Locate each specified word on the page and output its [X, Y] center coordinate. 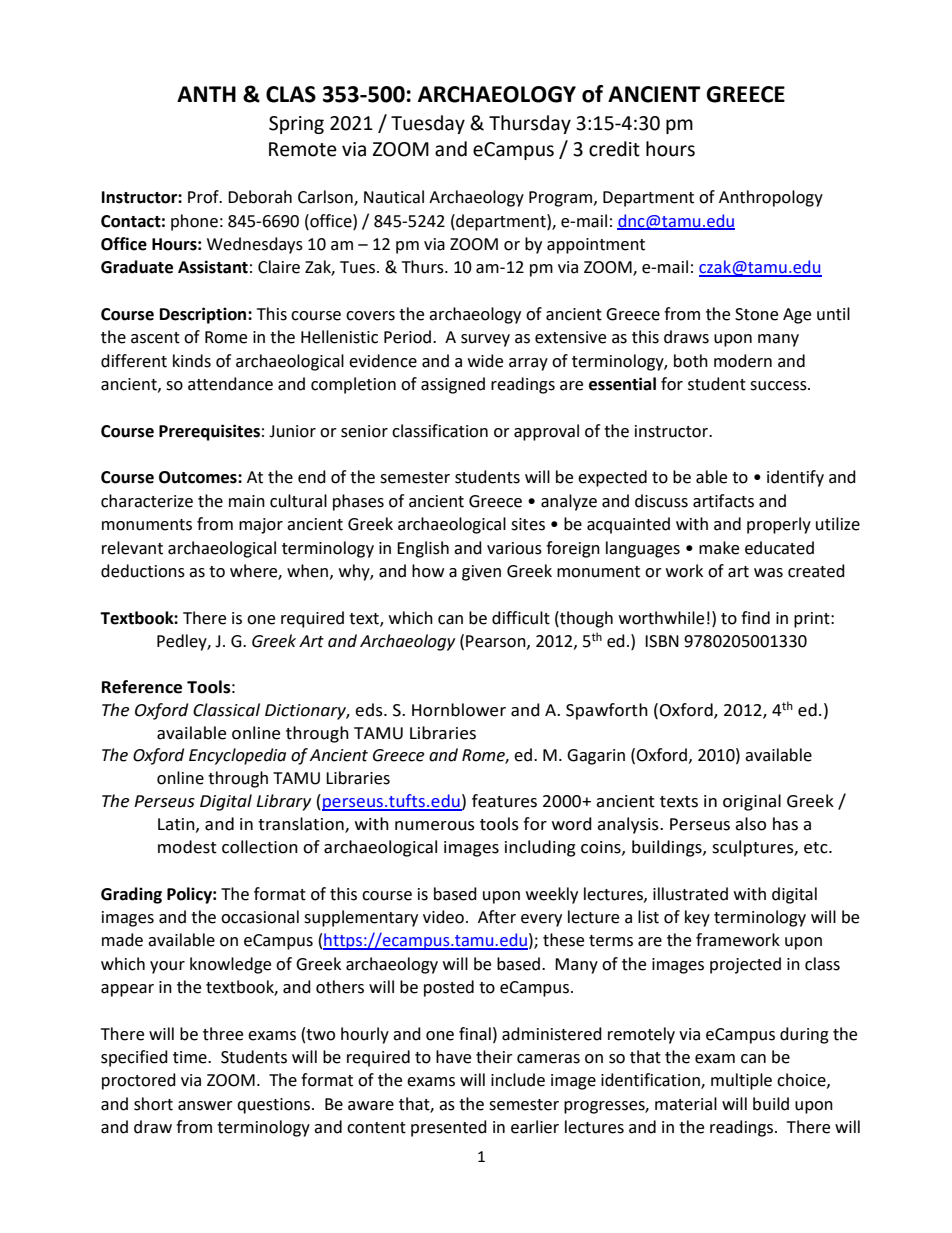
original [752, 802]
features [504, 801]
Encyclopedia [237, 756]
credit [614, 149]
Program [562, 199]
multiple [741, 1081]
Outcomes [199, 477]
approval [546, 432]
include [518, 1080]
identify [795, 478]
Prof [204, 197]
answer [205, 1106]
